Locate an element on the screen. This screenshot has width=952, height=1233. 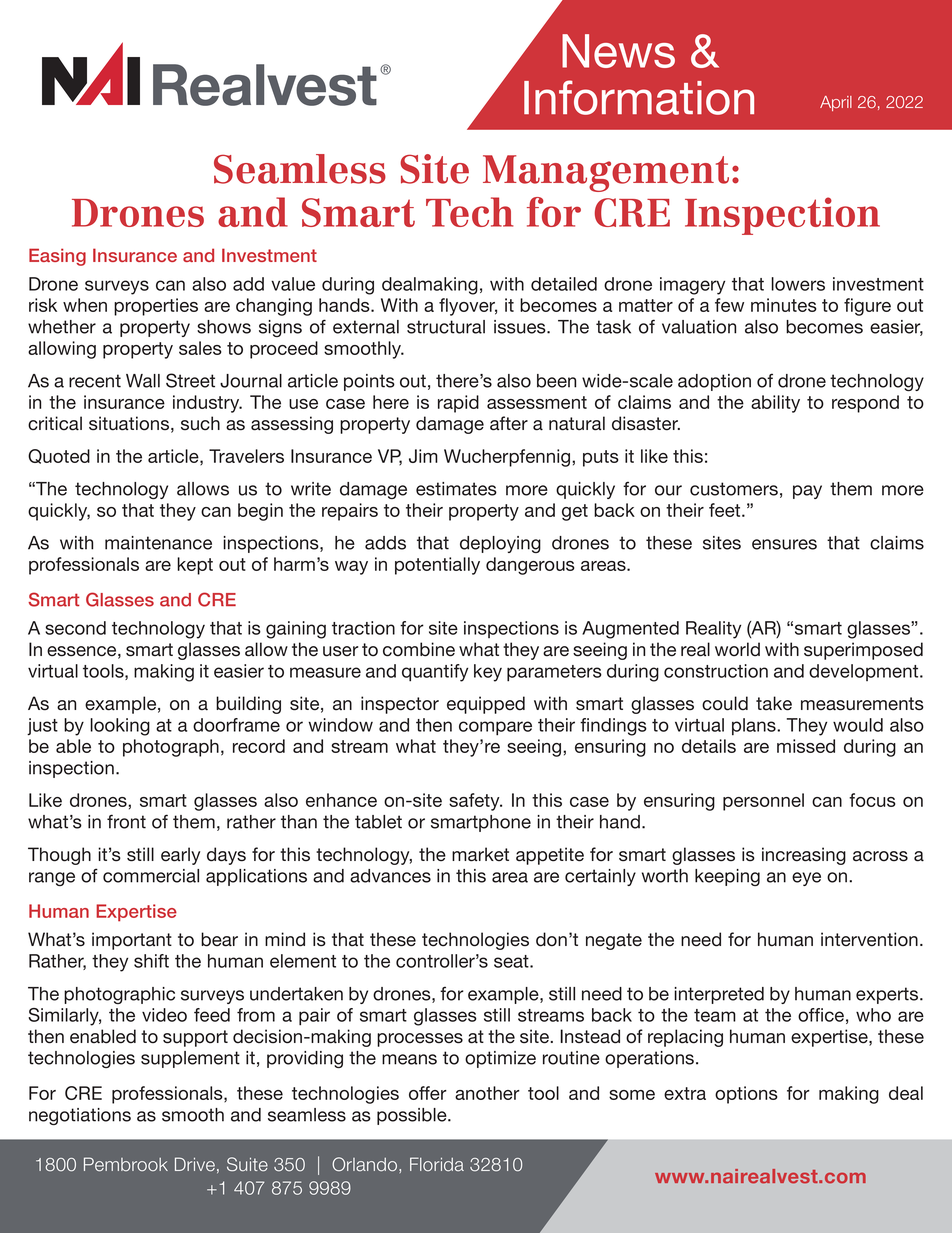
value is located at coordinates (293, 284).
